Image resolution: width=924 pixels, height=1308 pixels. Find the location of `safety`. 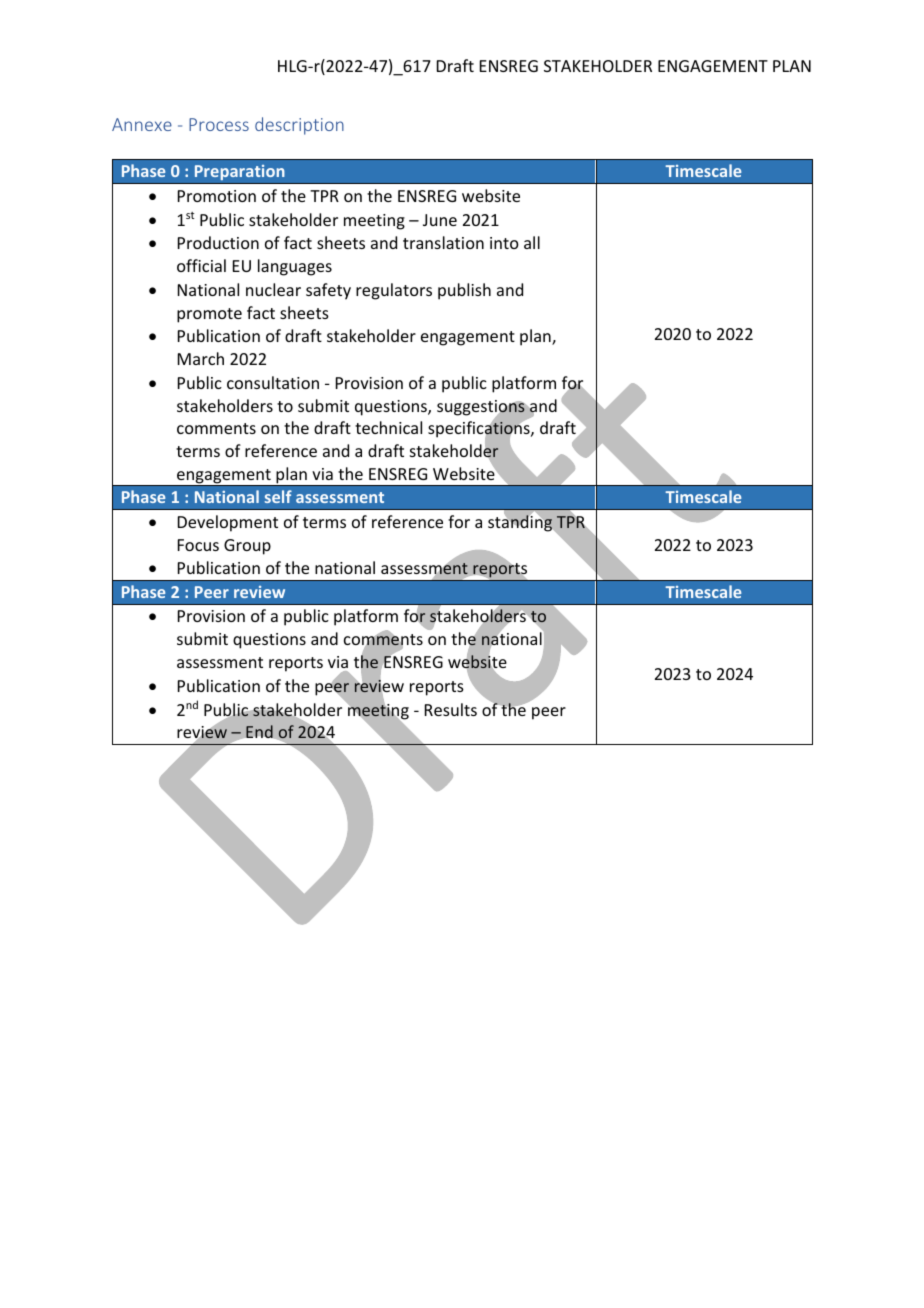

safety is located at coordinates (328, 291).
